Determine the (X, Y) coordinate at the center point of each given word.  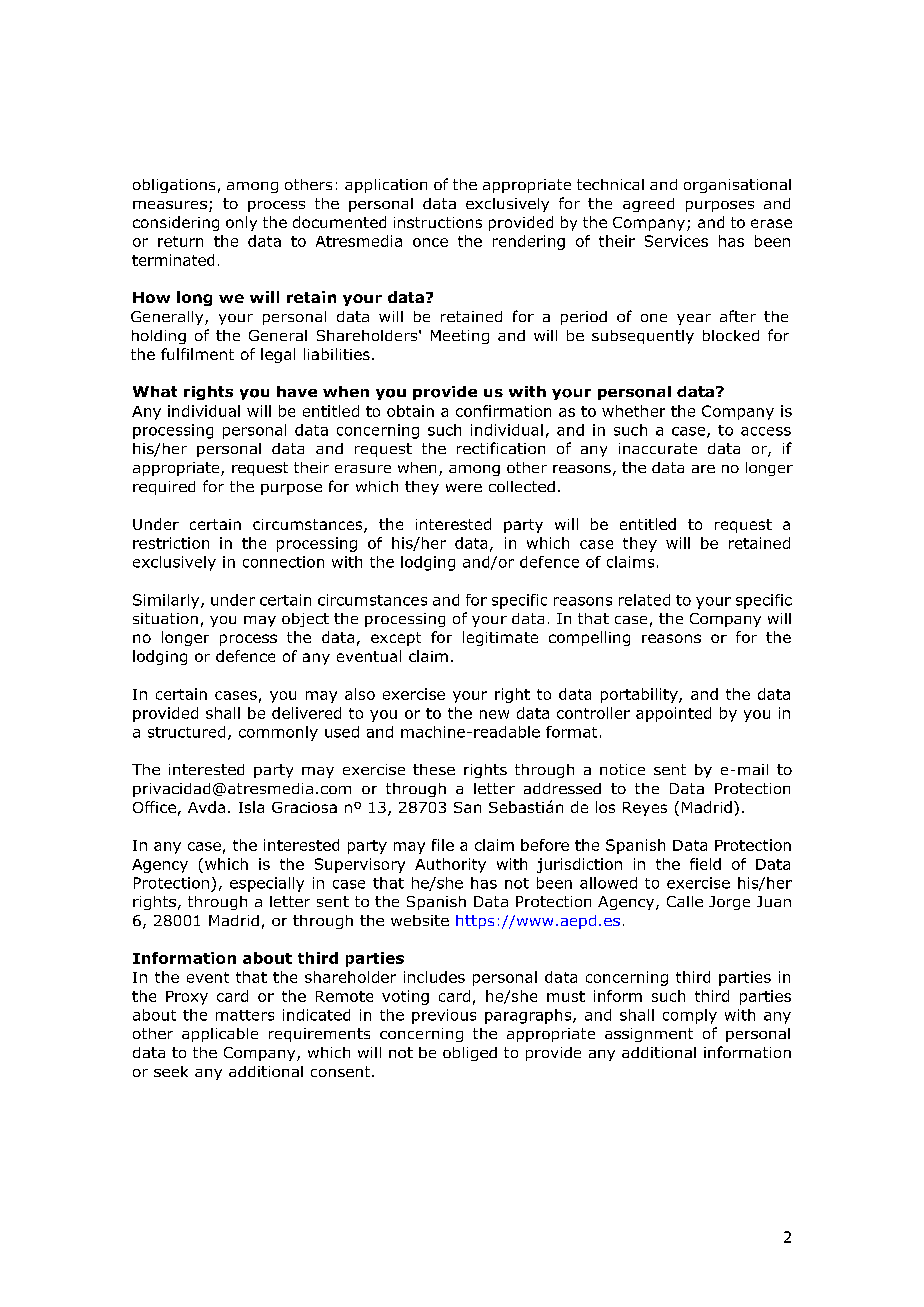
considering (176, 223)
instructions (438, 222)
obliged (470, 1054)
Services (676, 241)
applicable (220, 1035)
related (644, 600)
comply (690, 1016)
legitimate (500, 638)
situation (165, 618)
